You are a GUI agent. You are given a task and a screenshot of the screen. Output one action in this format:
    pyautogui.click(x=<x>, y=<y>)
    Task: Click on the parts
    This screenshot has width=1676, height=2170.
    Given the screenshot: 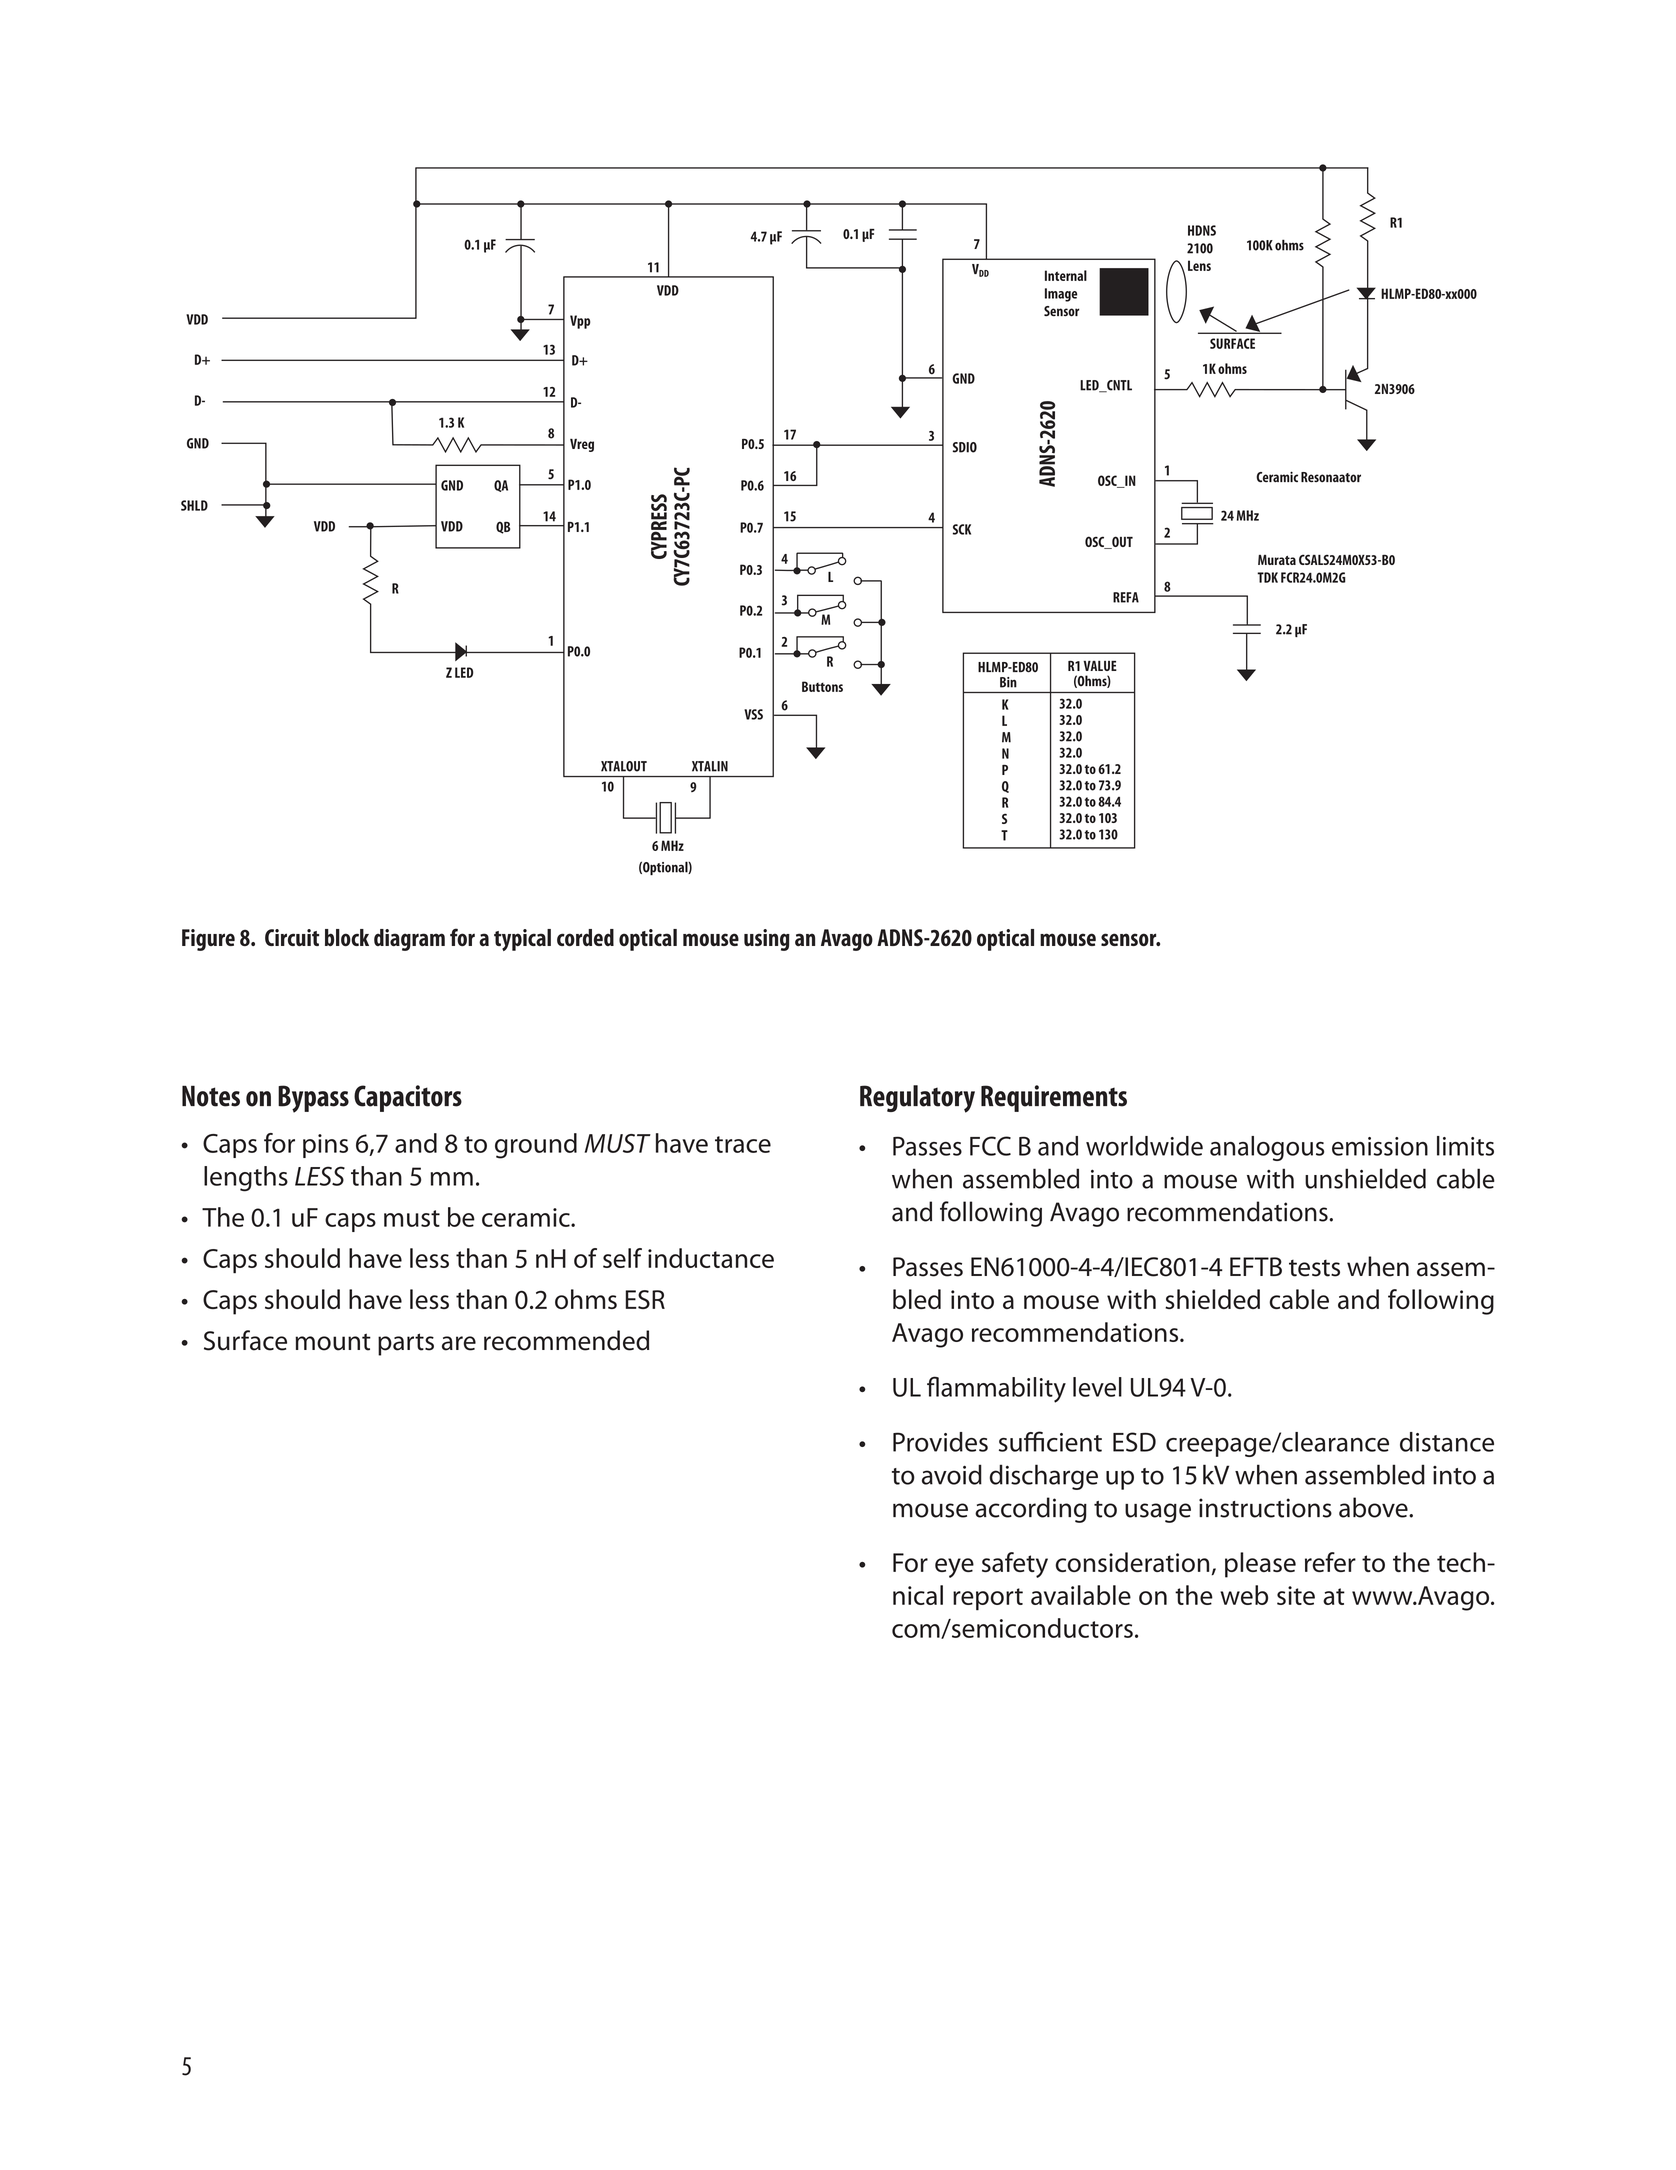 What is the action you would take?
    pyautogui.click(x=406, y=1344)
